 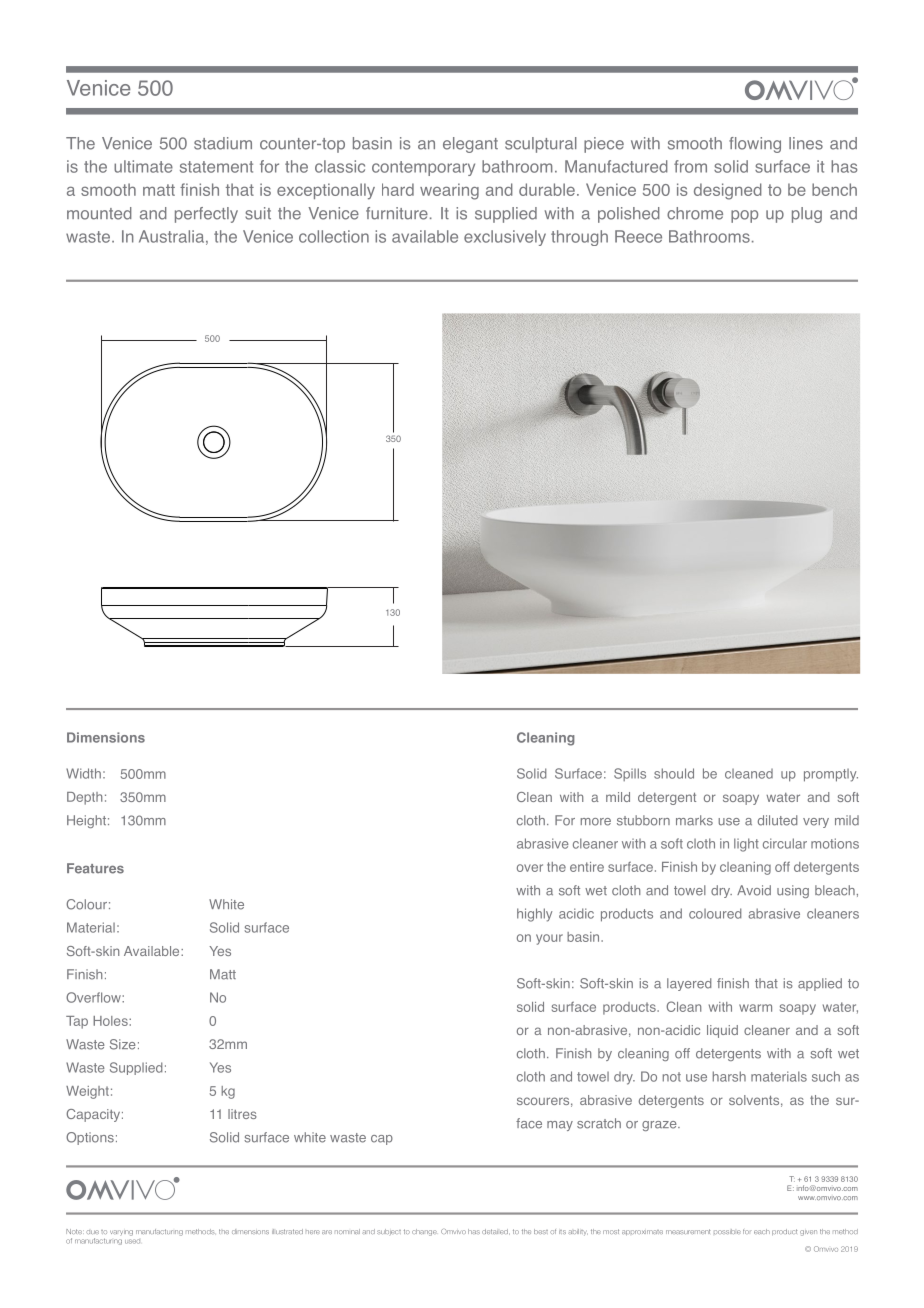 What do you see at coordinates (424, 1232) in the document?
I see `change` at bounding box center [424, 1232].
